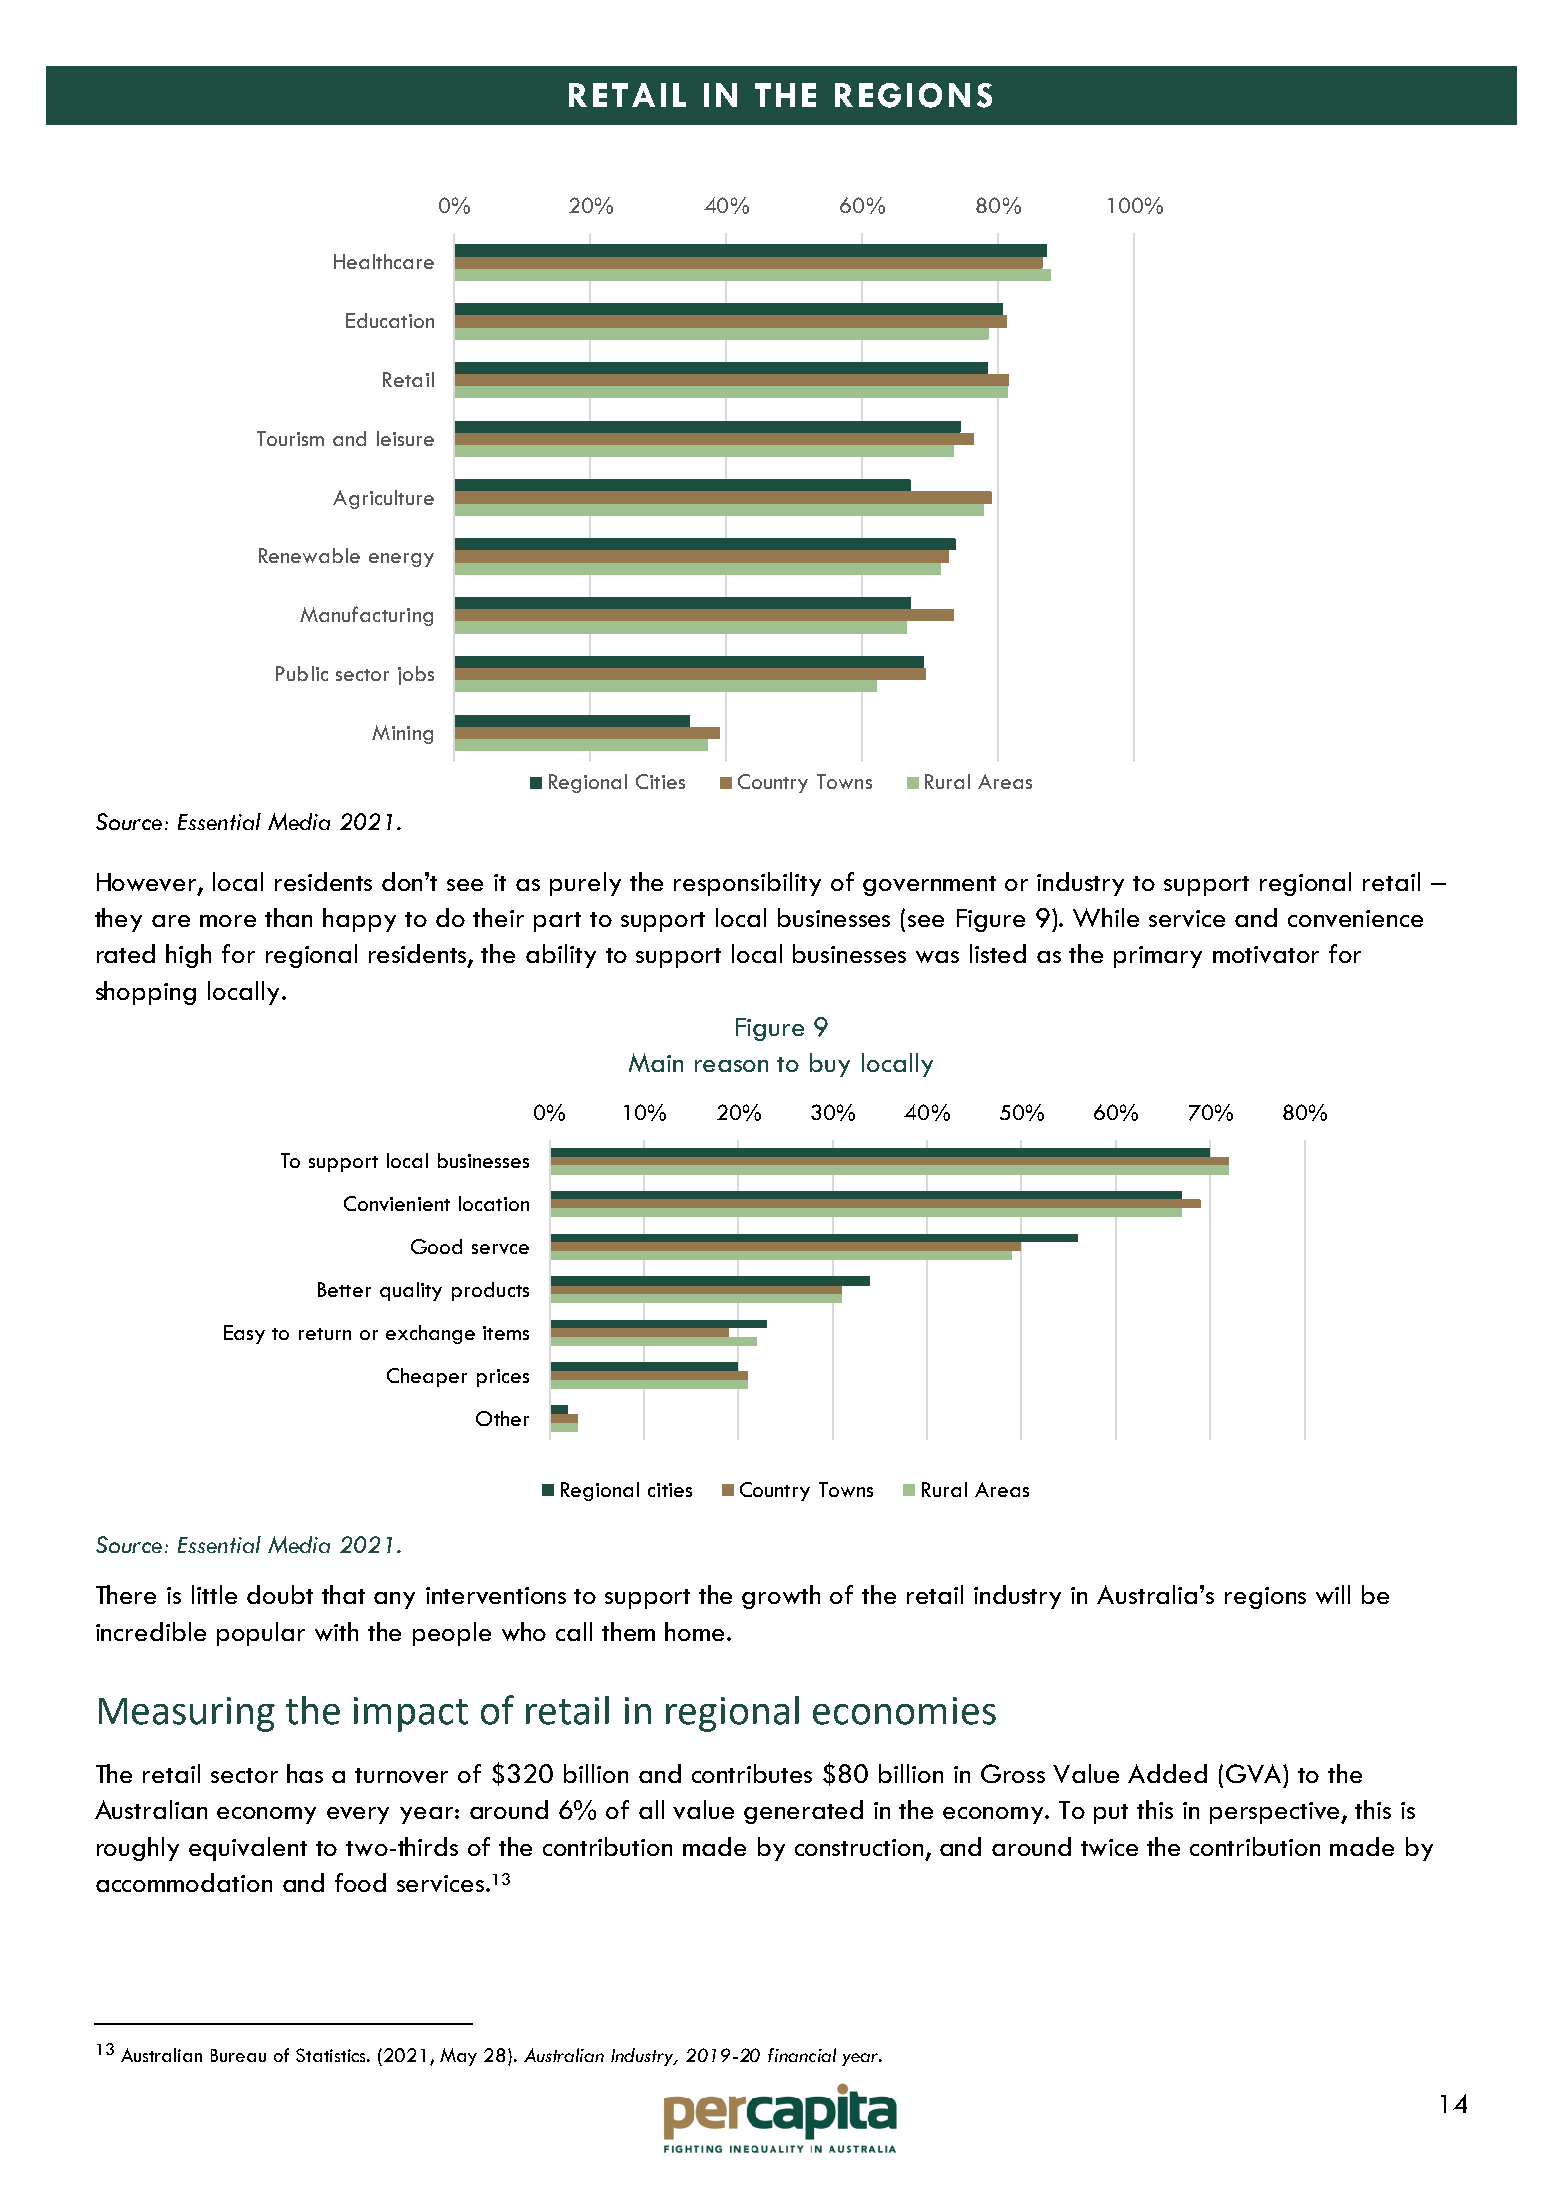  I want to click on growth, so click(781, 1597).
